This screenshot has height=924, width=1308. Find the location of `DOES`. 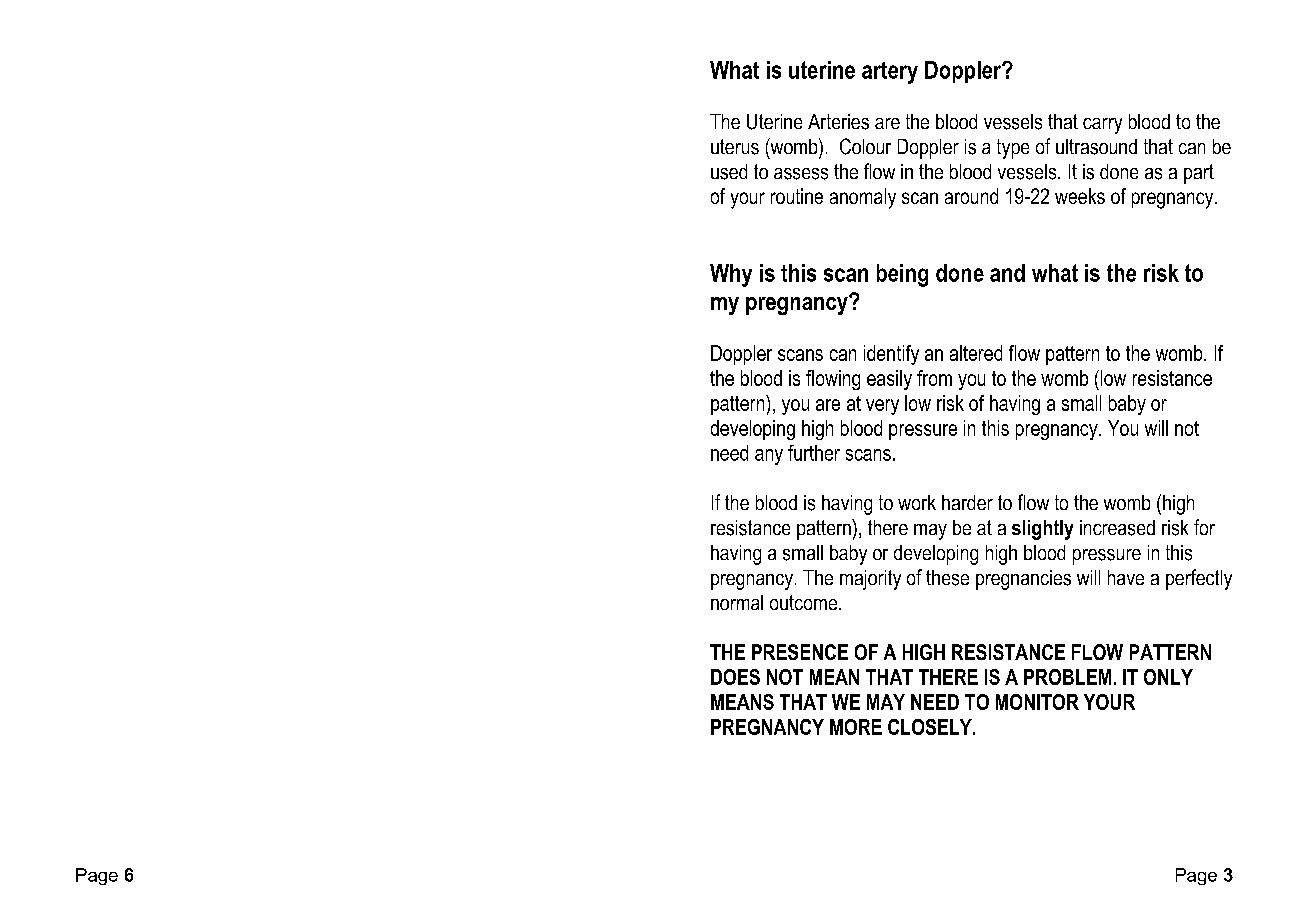

DOES is located at coordinates (735, 677).
